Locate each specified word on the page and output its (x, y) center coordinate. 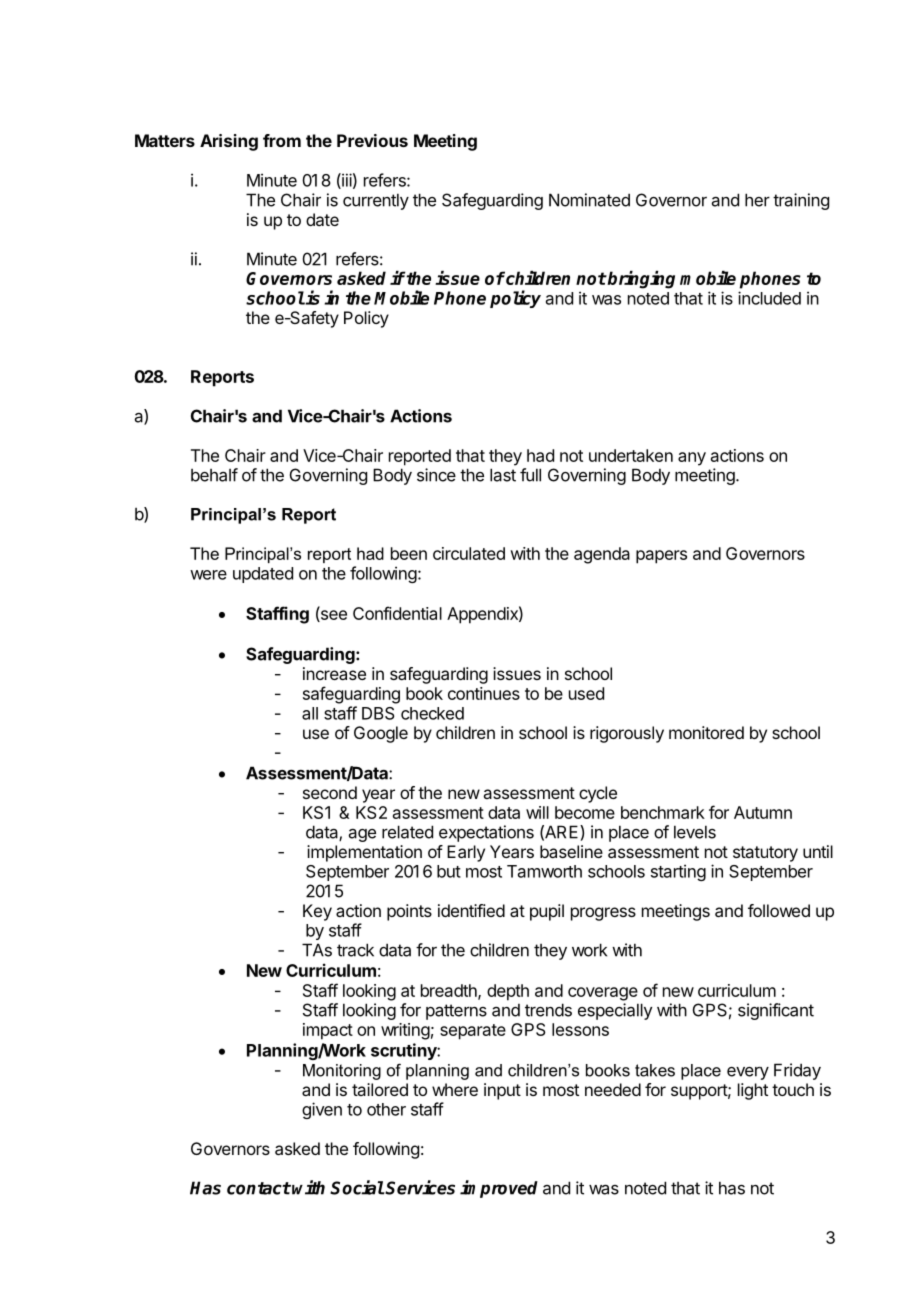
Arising (229, 142)
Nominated (589, 200)
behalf (214, 475)
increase (334, 673)
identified (471, 910)
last (503, 475)
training (801, 201)
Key (317, 912)
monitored (706, 732)
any (692, 459)
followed (779, 910)
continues (484, 693)
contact (259, 1188)
